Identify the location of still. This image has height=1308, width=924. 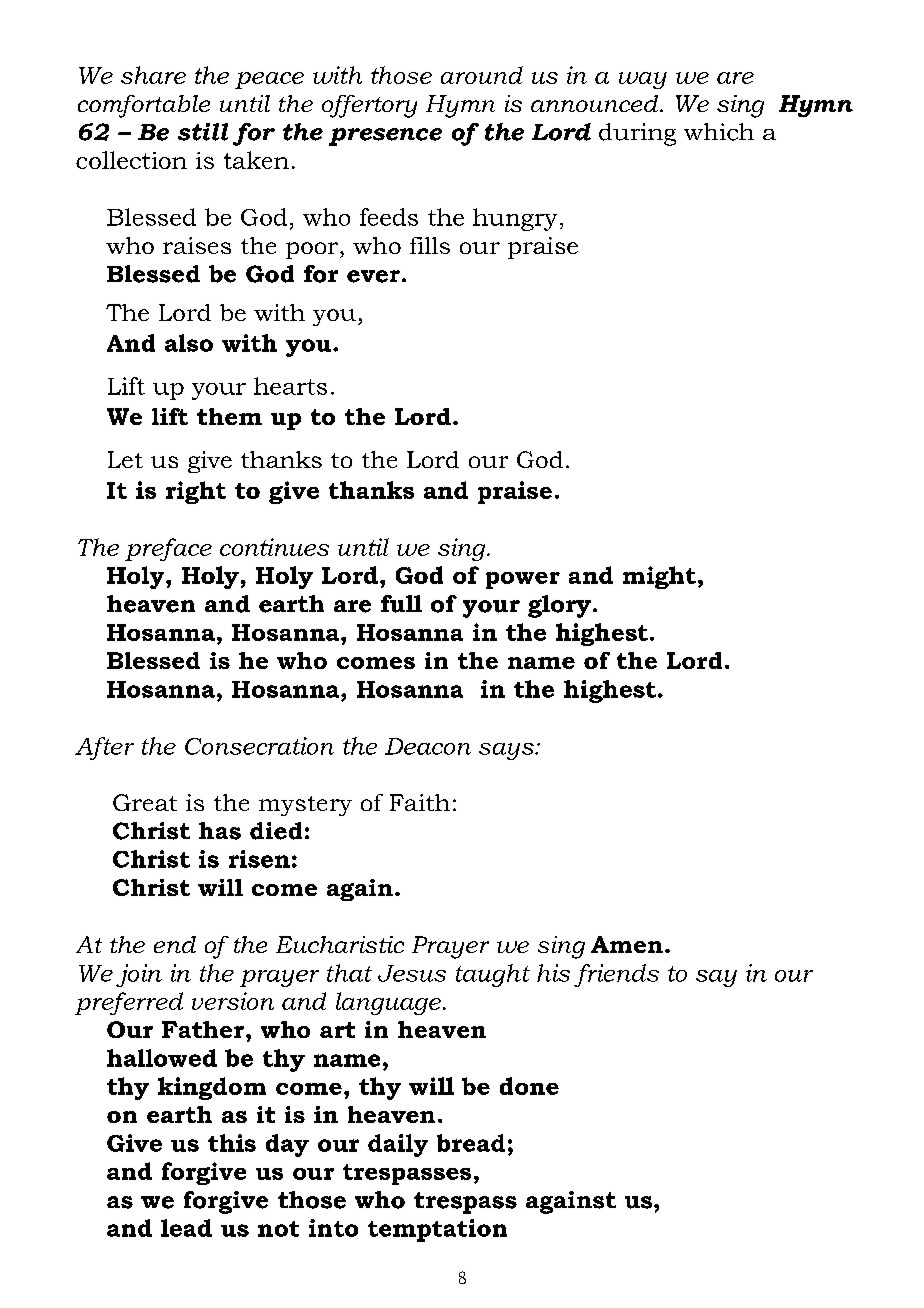
(203, 132).
